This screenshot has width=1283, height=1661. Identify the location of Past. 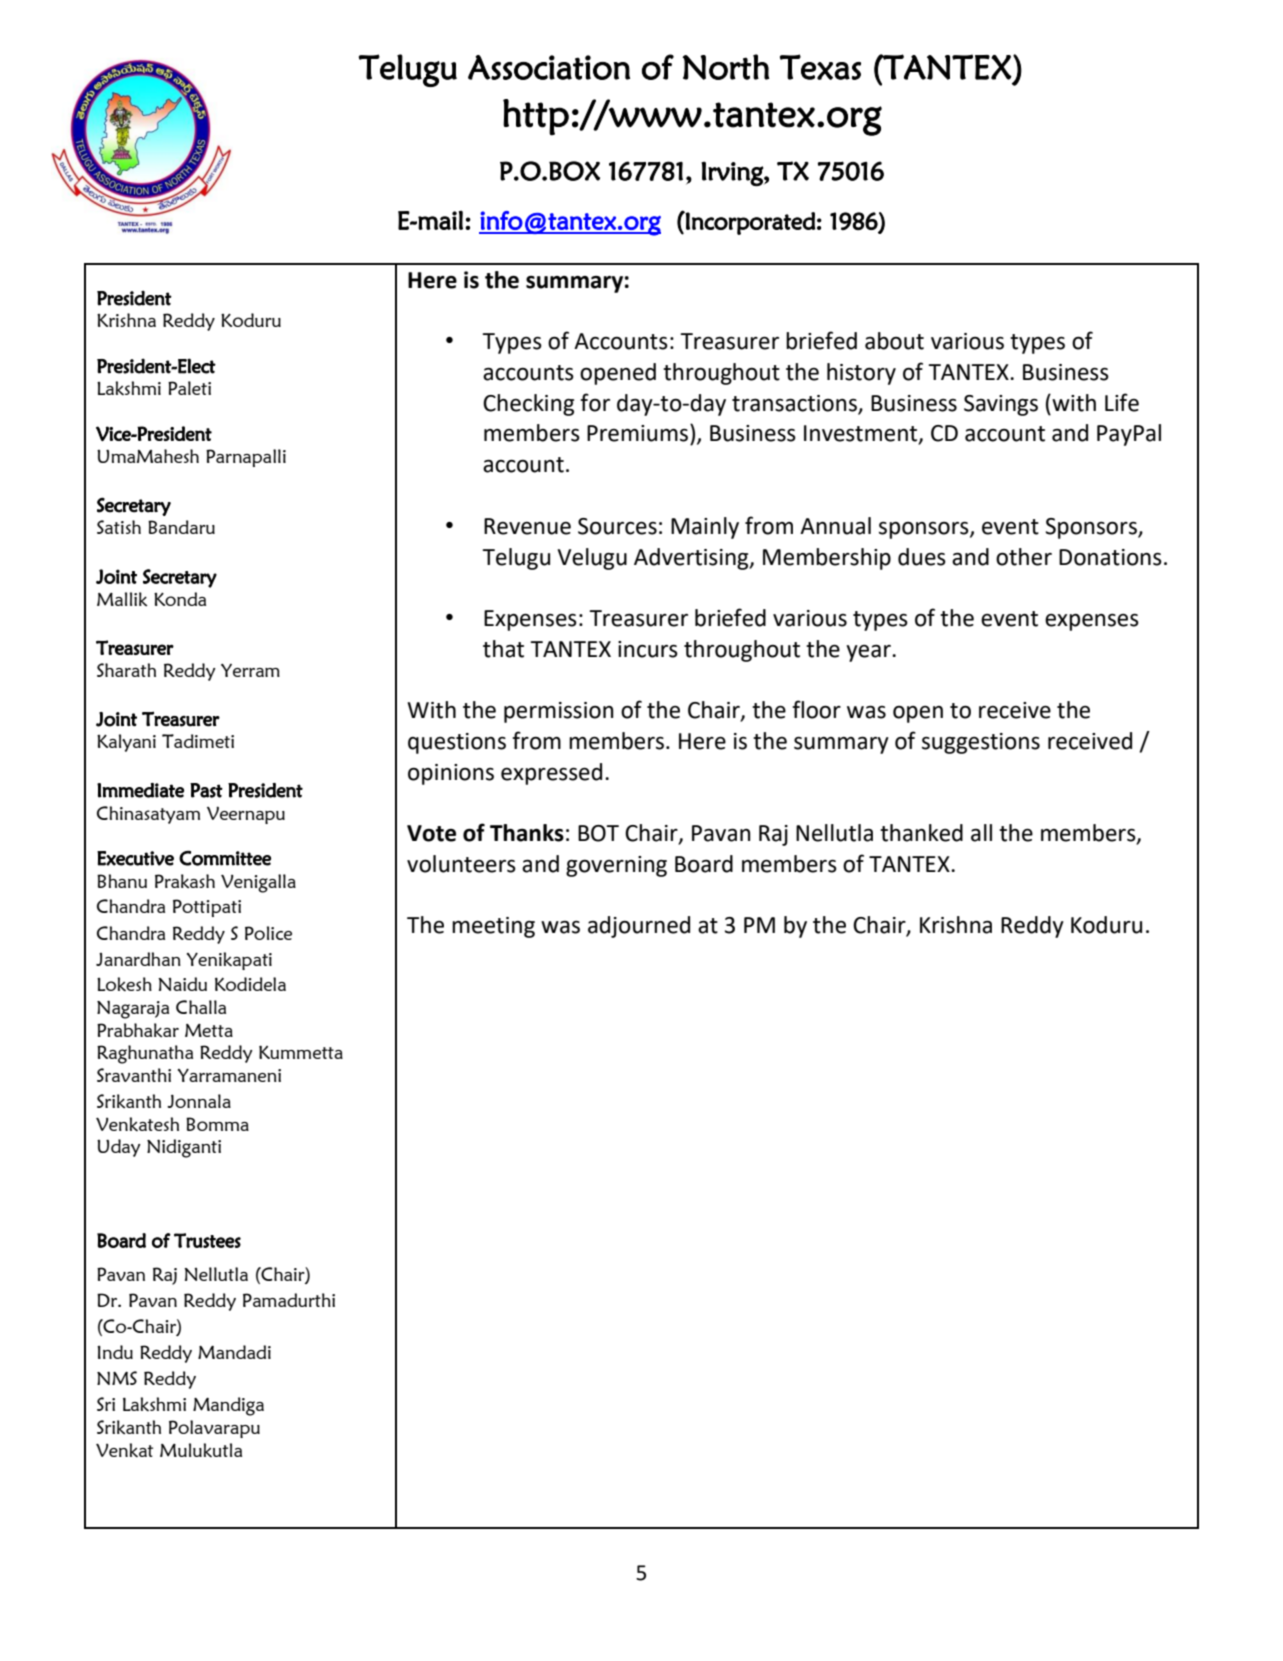
(206, 790).
